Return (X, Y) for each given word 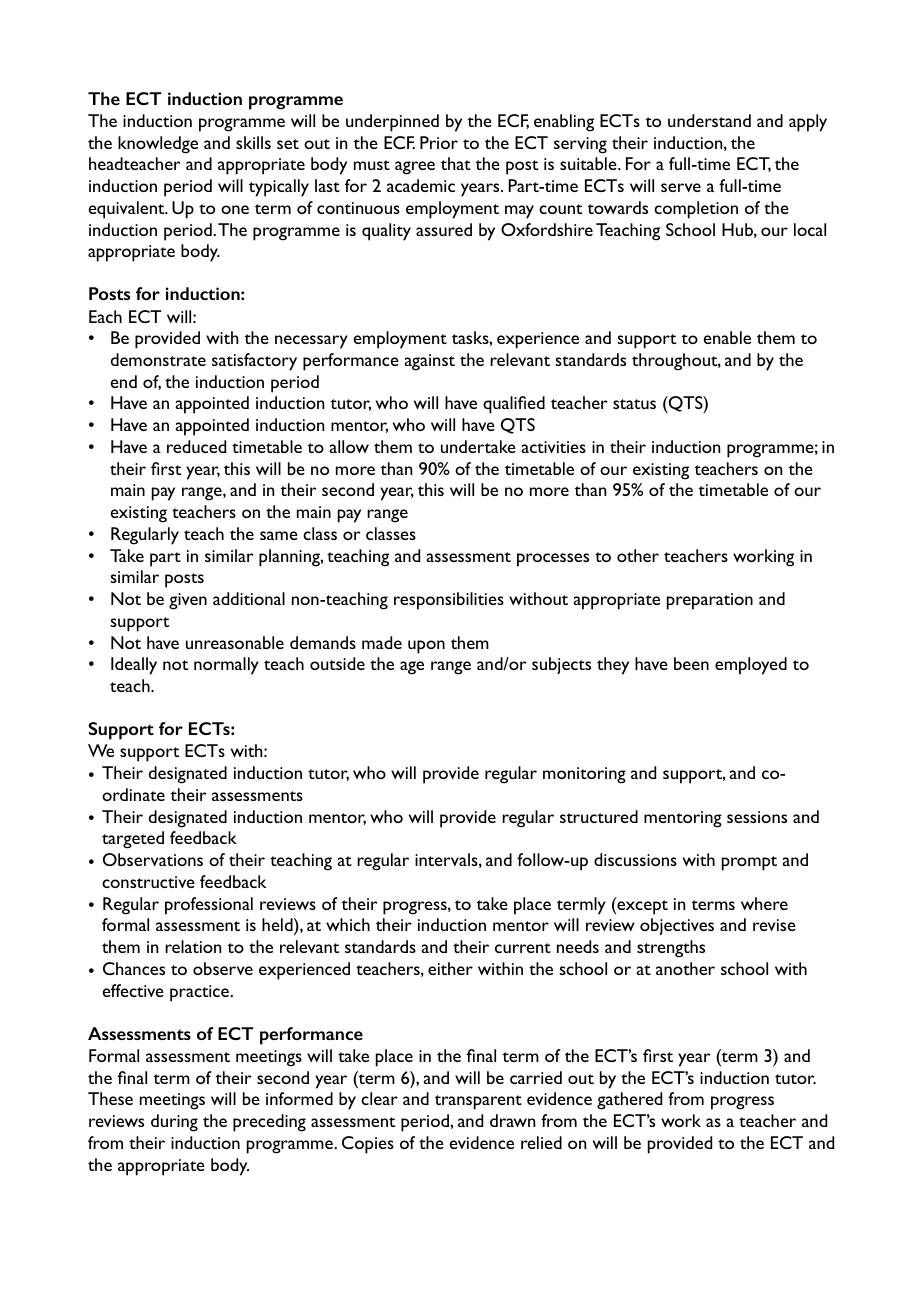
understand (709, 120)
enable (727, 337)
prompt (749, 863)
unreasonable (235, 642)
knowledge (158, 145)
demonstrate (158, 359)
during (174, 1123)
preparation (710, 601)
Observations (153, 859)
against (430, 362)
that (456, 163)
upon (426, 647)
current (523, 948)
